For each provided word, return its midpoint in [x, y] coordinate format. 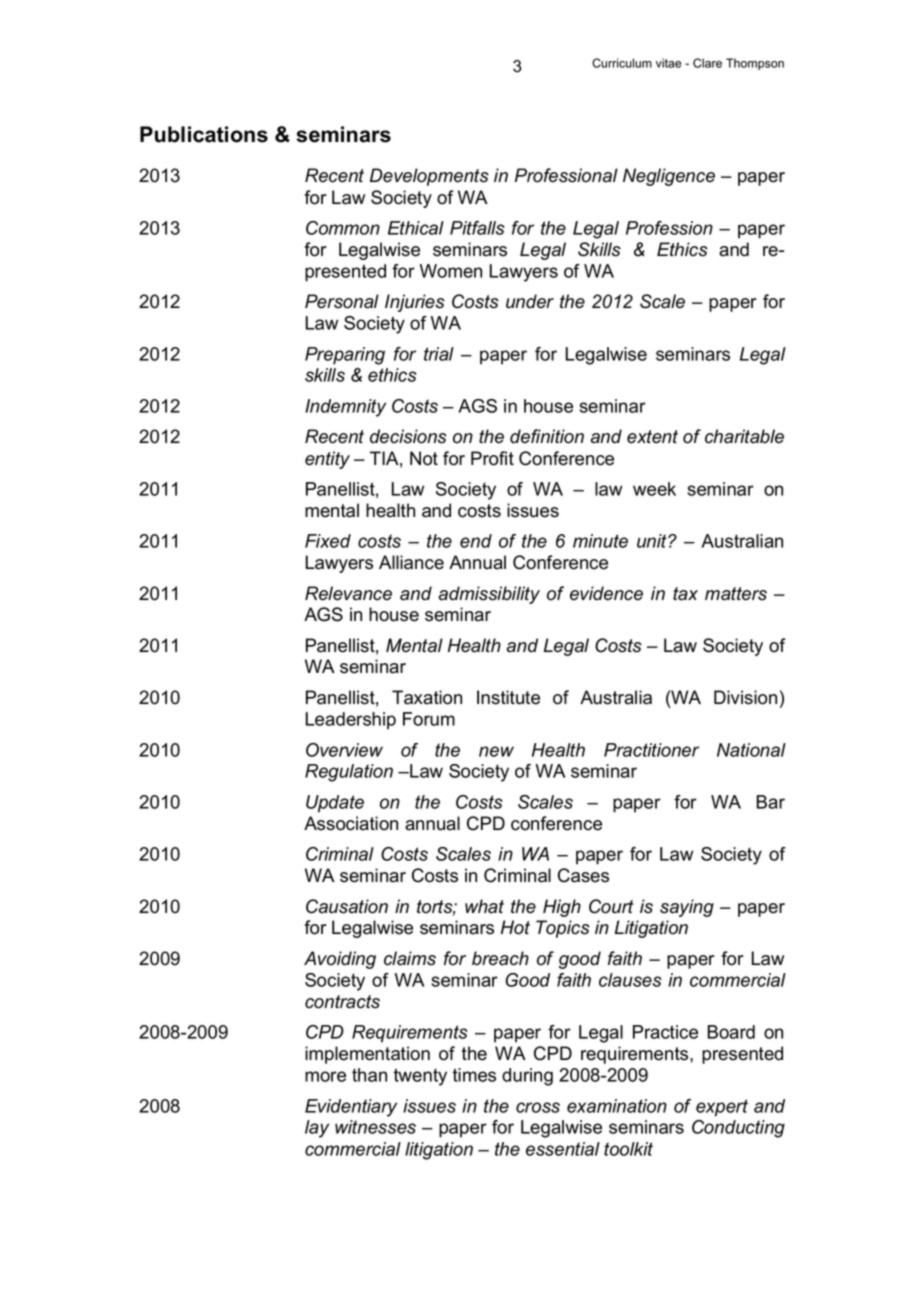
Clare [707, 63]
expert [722, 1108]
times [474, 1075]
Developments [429, 177]
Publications [204, 134]
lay [317, 1129]
